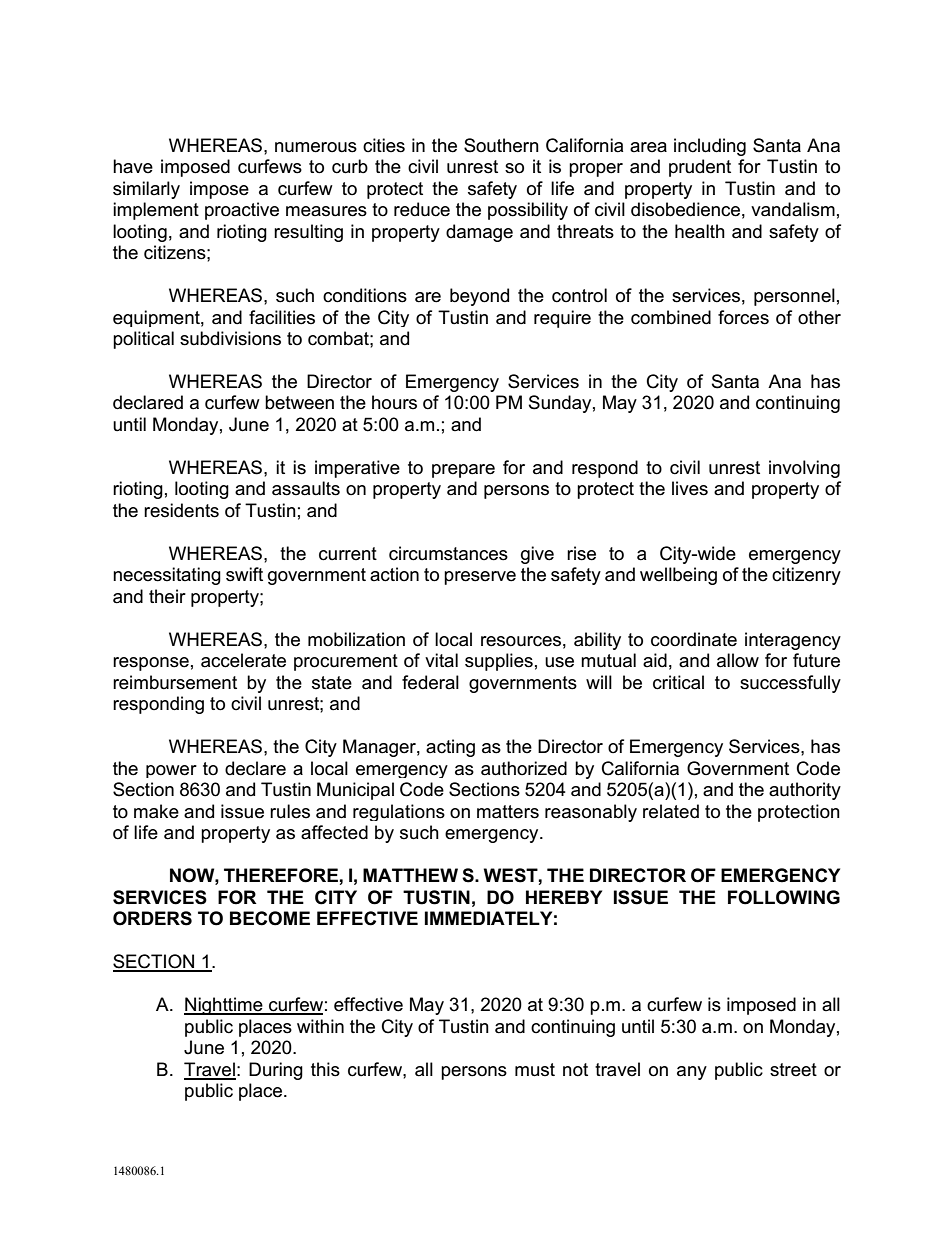 This screenshot has height=1233, width=952. Describe the element at coordinates (692, 1073) in the screenshot. I see `any` at that location.
